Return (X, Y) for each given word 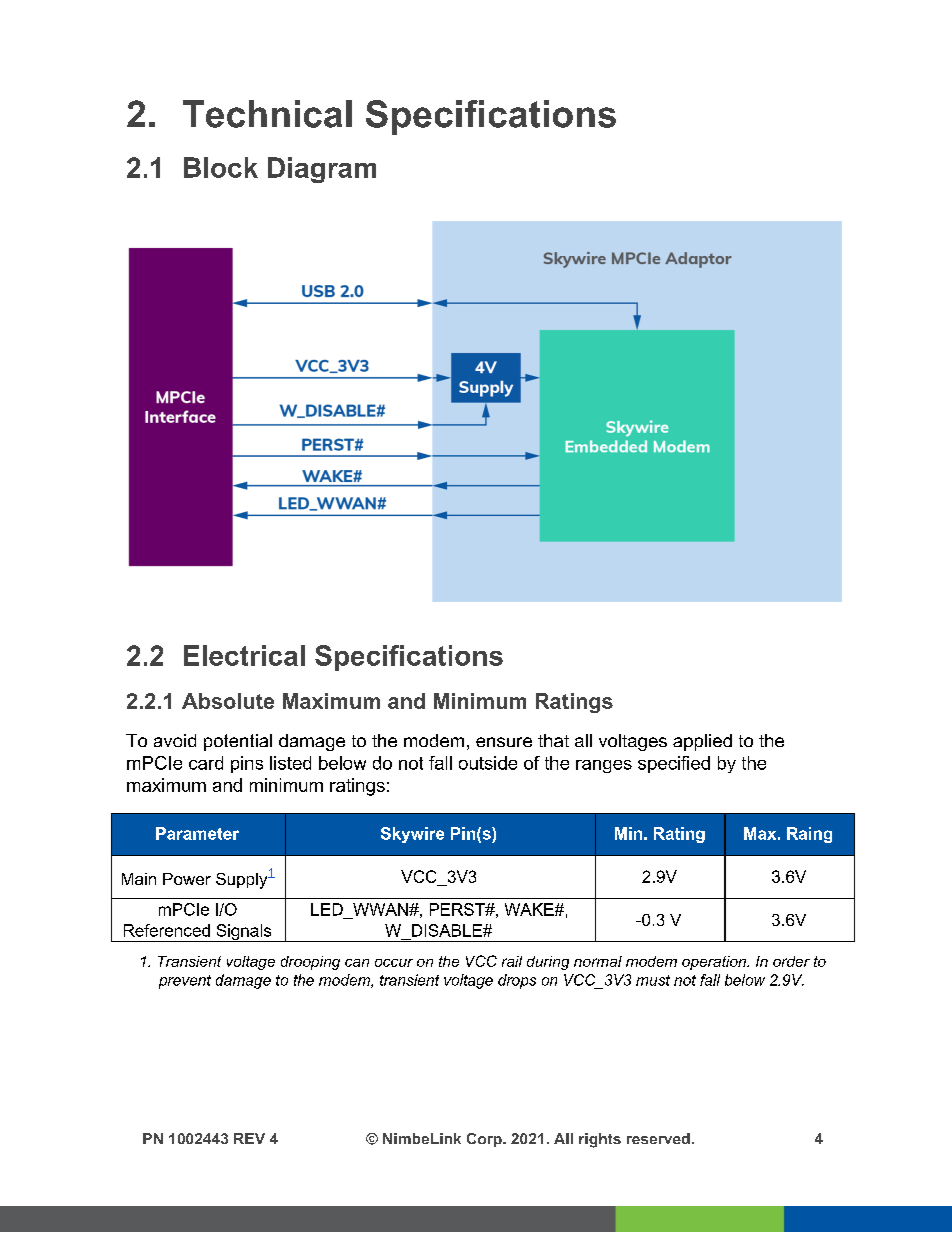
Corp (485, 1140)
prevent (185, 982)
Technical (267, 114)
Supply (242, 881)
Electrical (244, 655)
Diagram (322, 170)
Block (221, 167)
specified (674, 764)
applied (702, 742)
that (553, 740)
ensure (504, 742)
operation (715, 963)
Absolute (228, 701)
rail (512, 961)
